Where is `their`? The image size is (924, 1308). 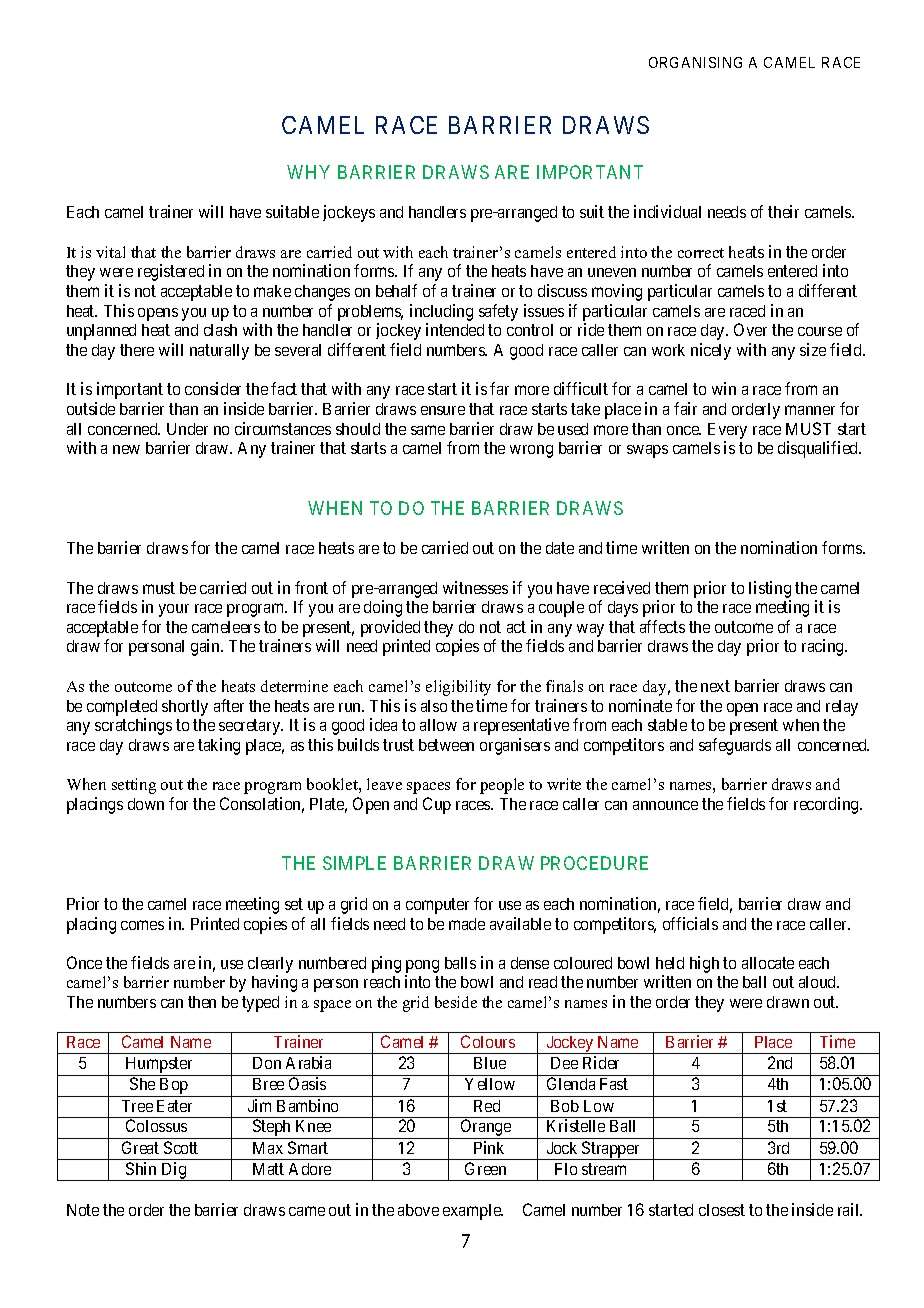
their is located at coordinates (783, 211).
